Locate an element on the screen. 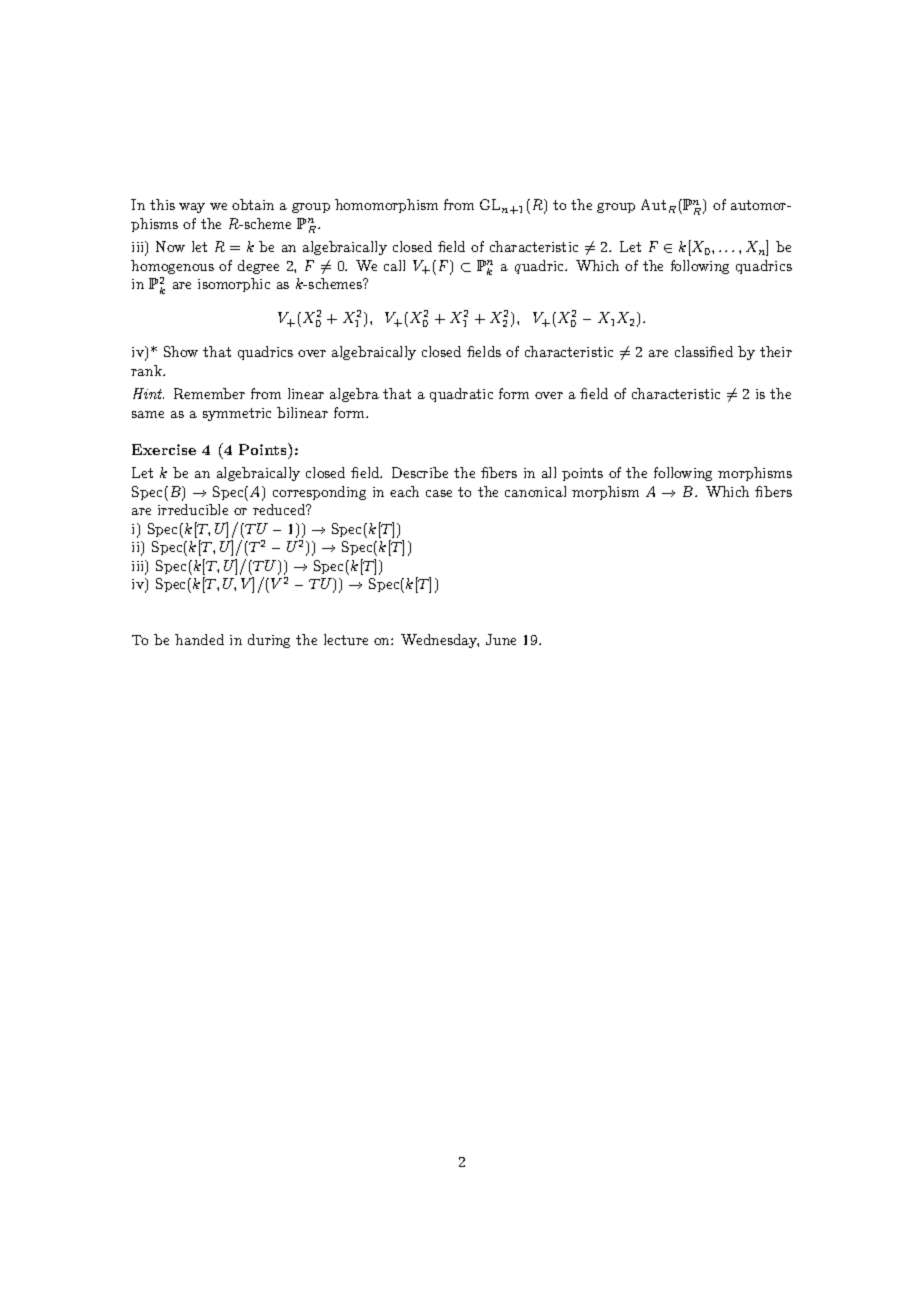 Image resolution: width=924 pixels, height=1308 pixels. Exercise is located at coordinates (164, 449).
